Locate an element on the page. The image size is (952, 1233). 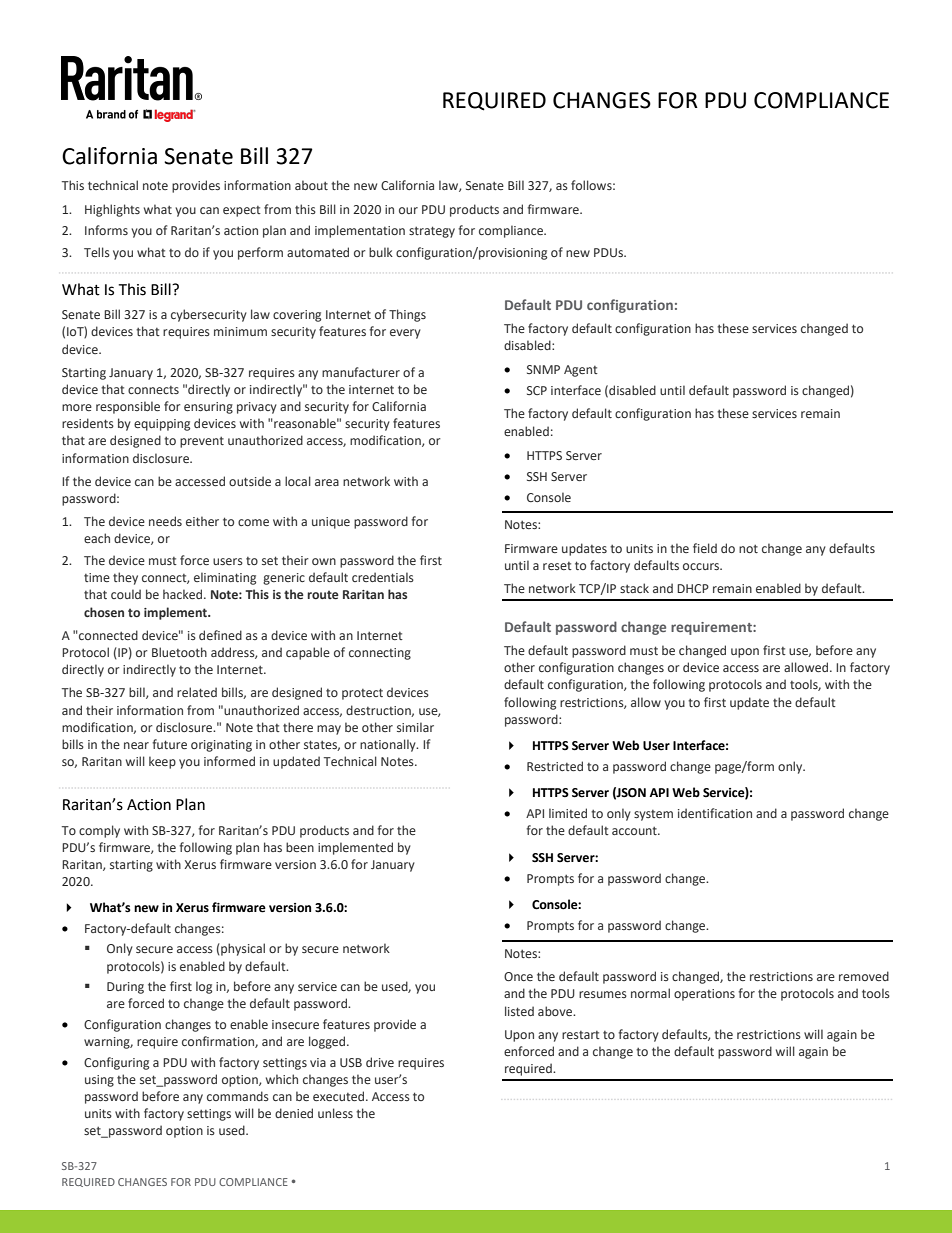
field is located at coordinates (705, 548).
